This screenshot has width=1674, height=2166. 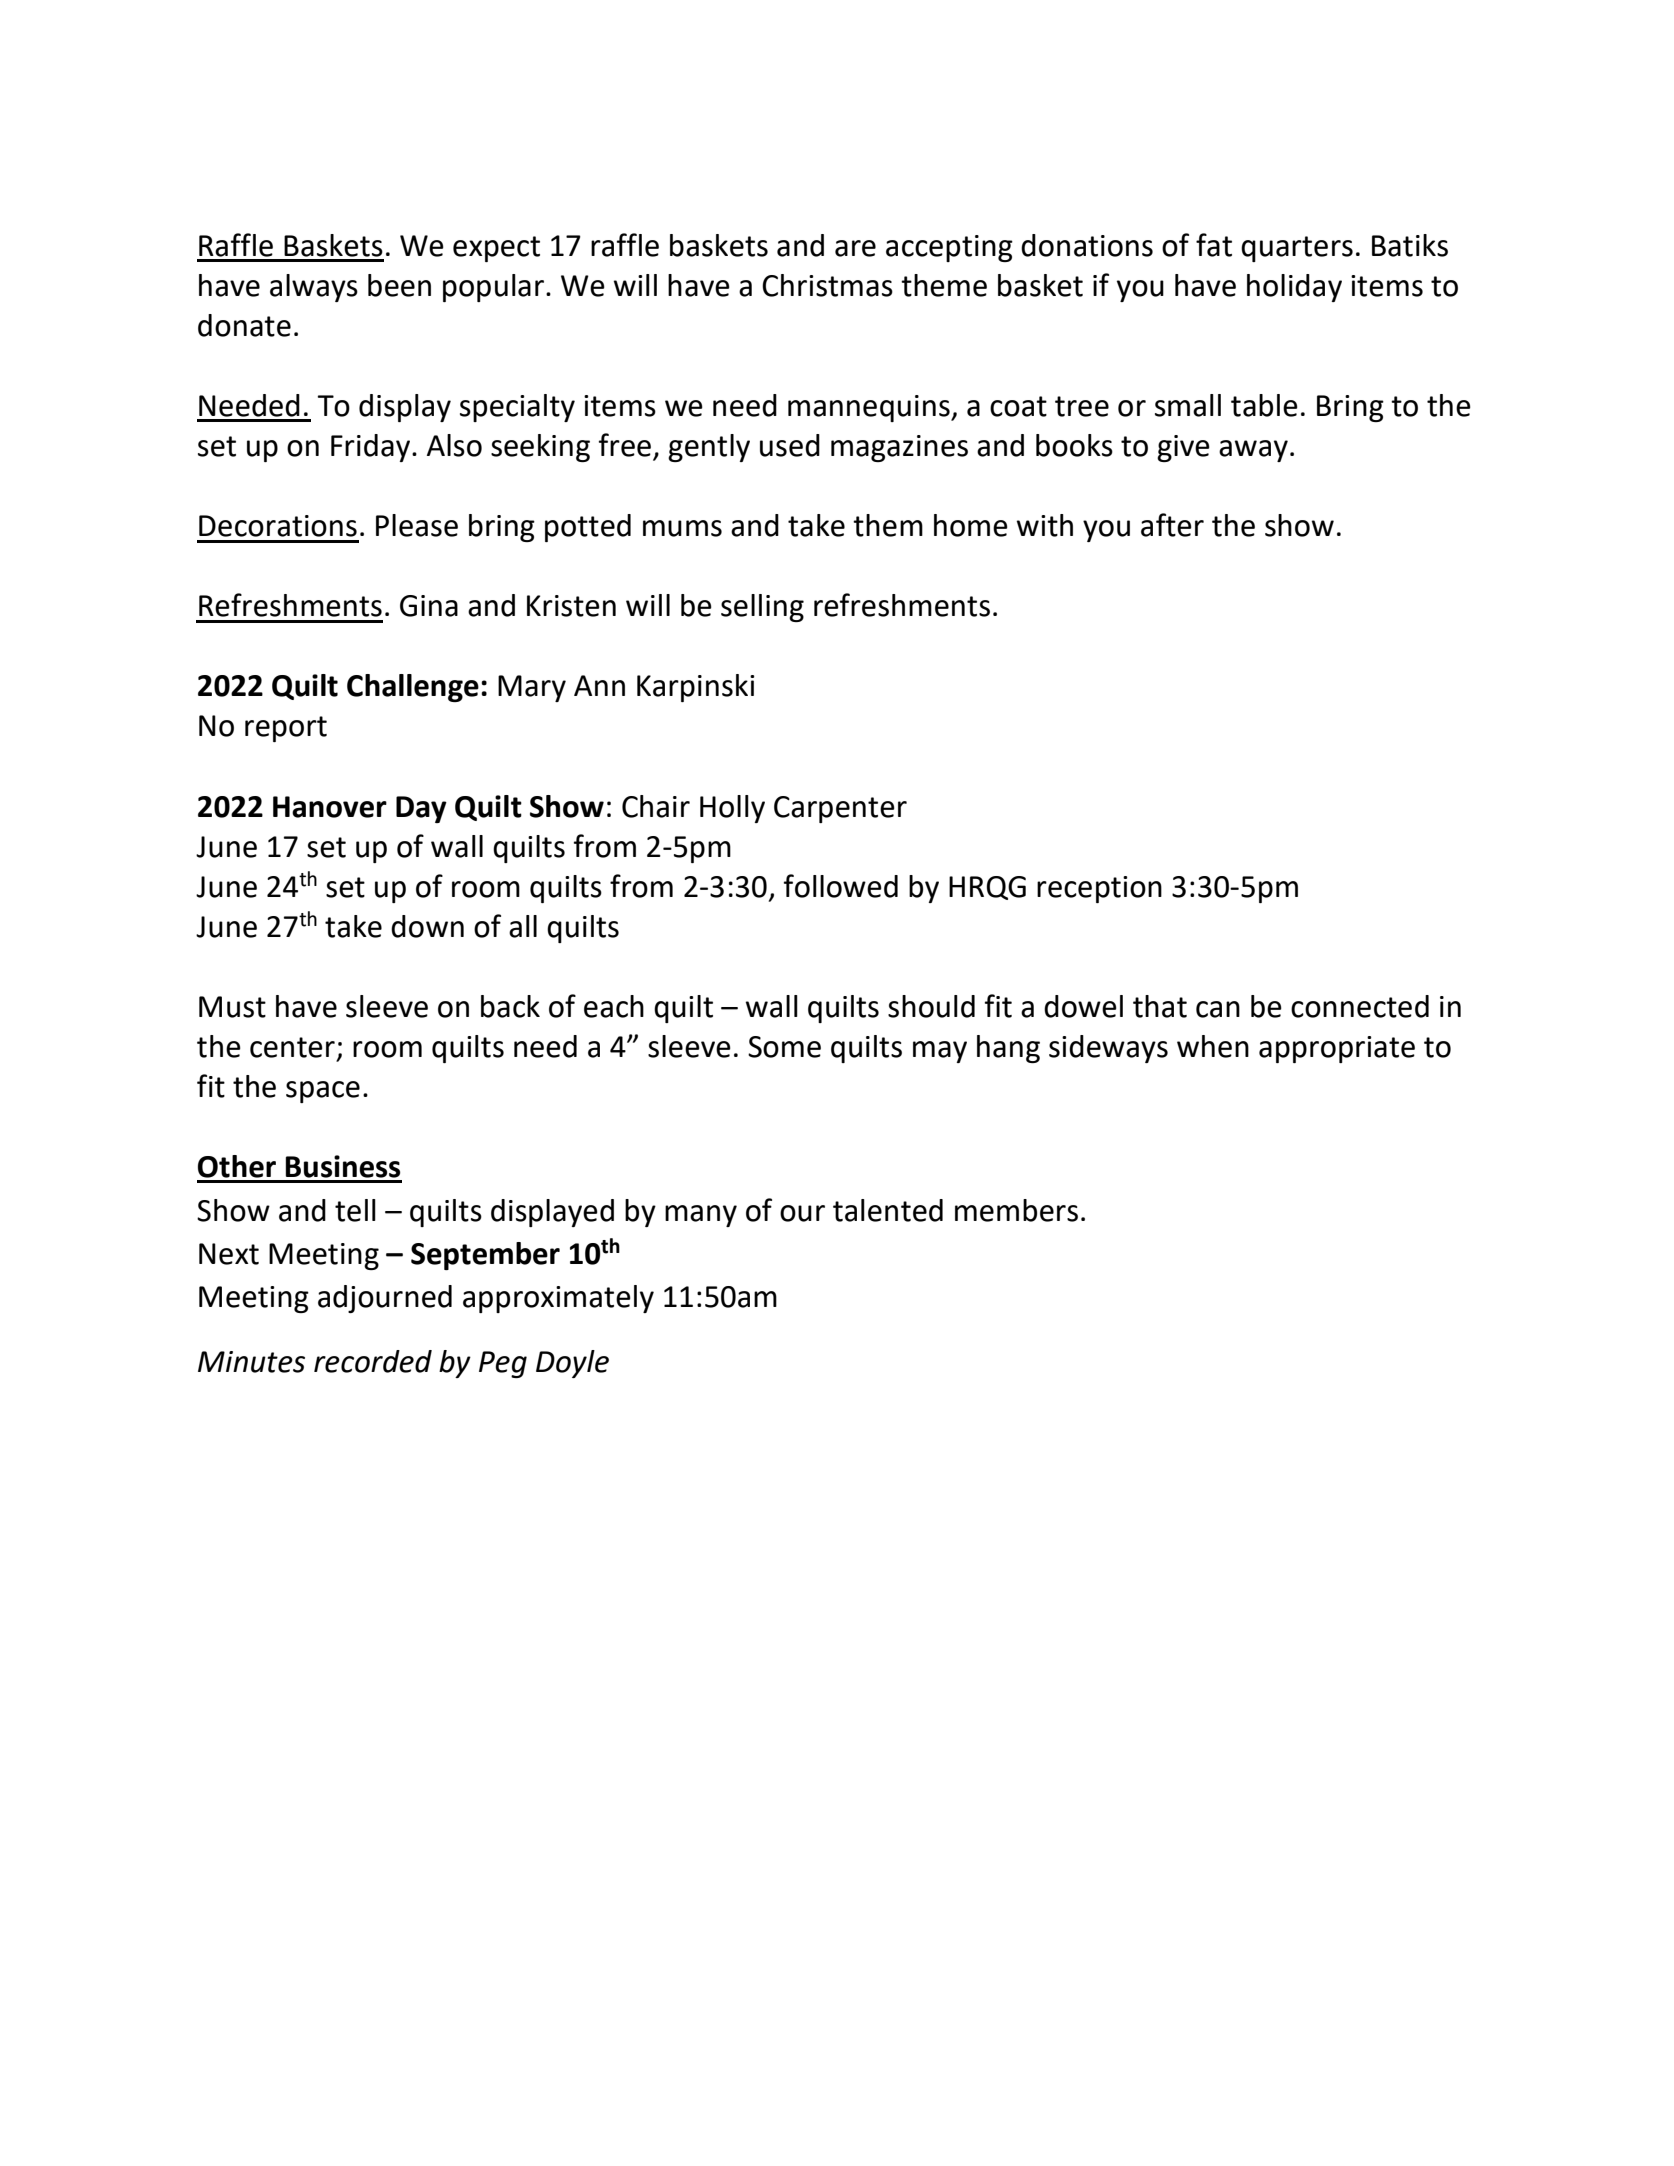 I want to click on reception, so click(x=1099, y=889).
